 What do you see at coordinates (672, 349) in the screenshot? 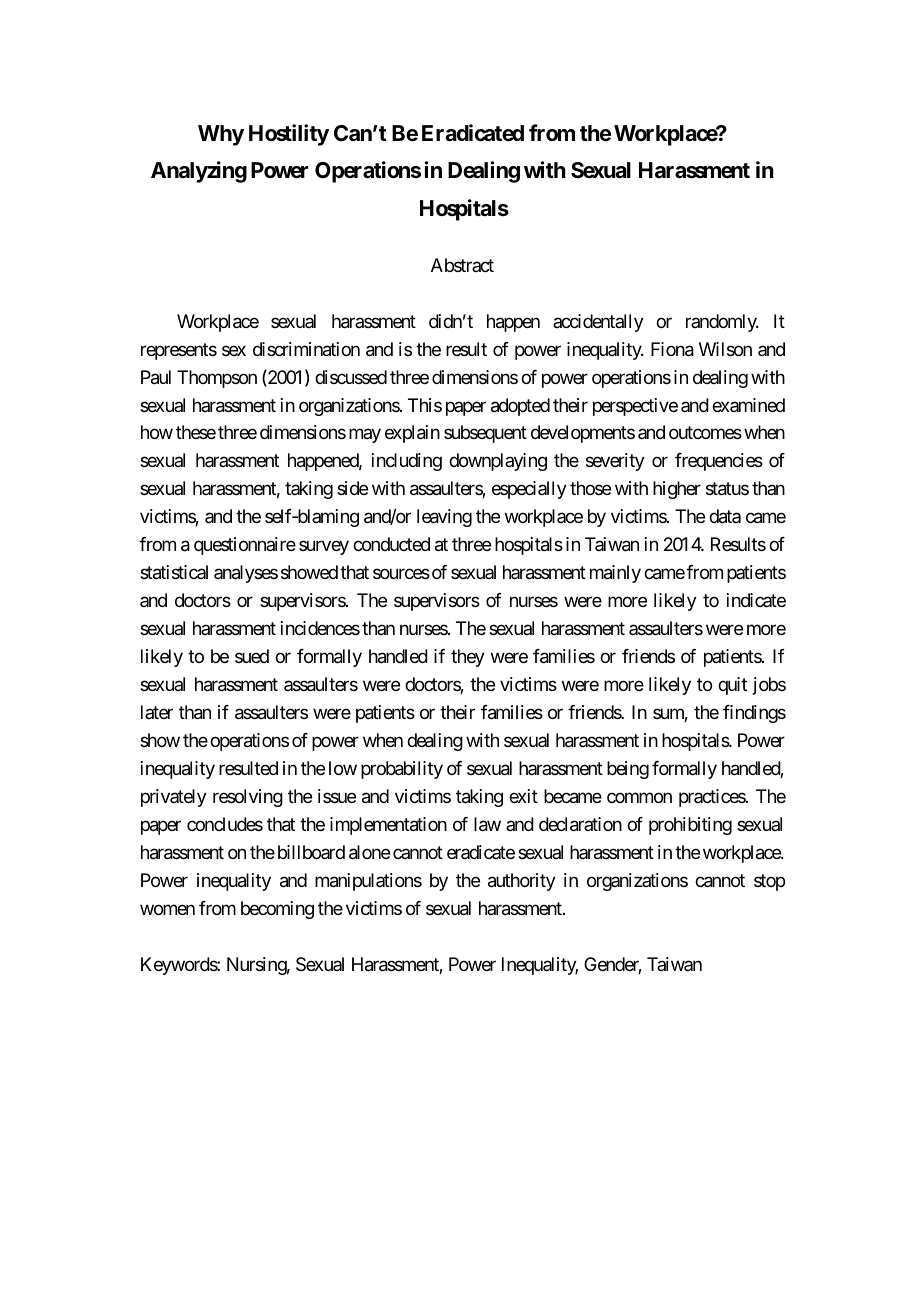
I see `Fiona` at bounding box center [672, 349].
